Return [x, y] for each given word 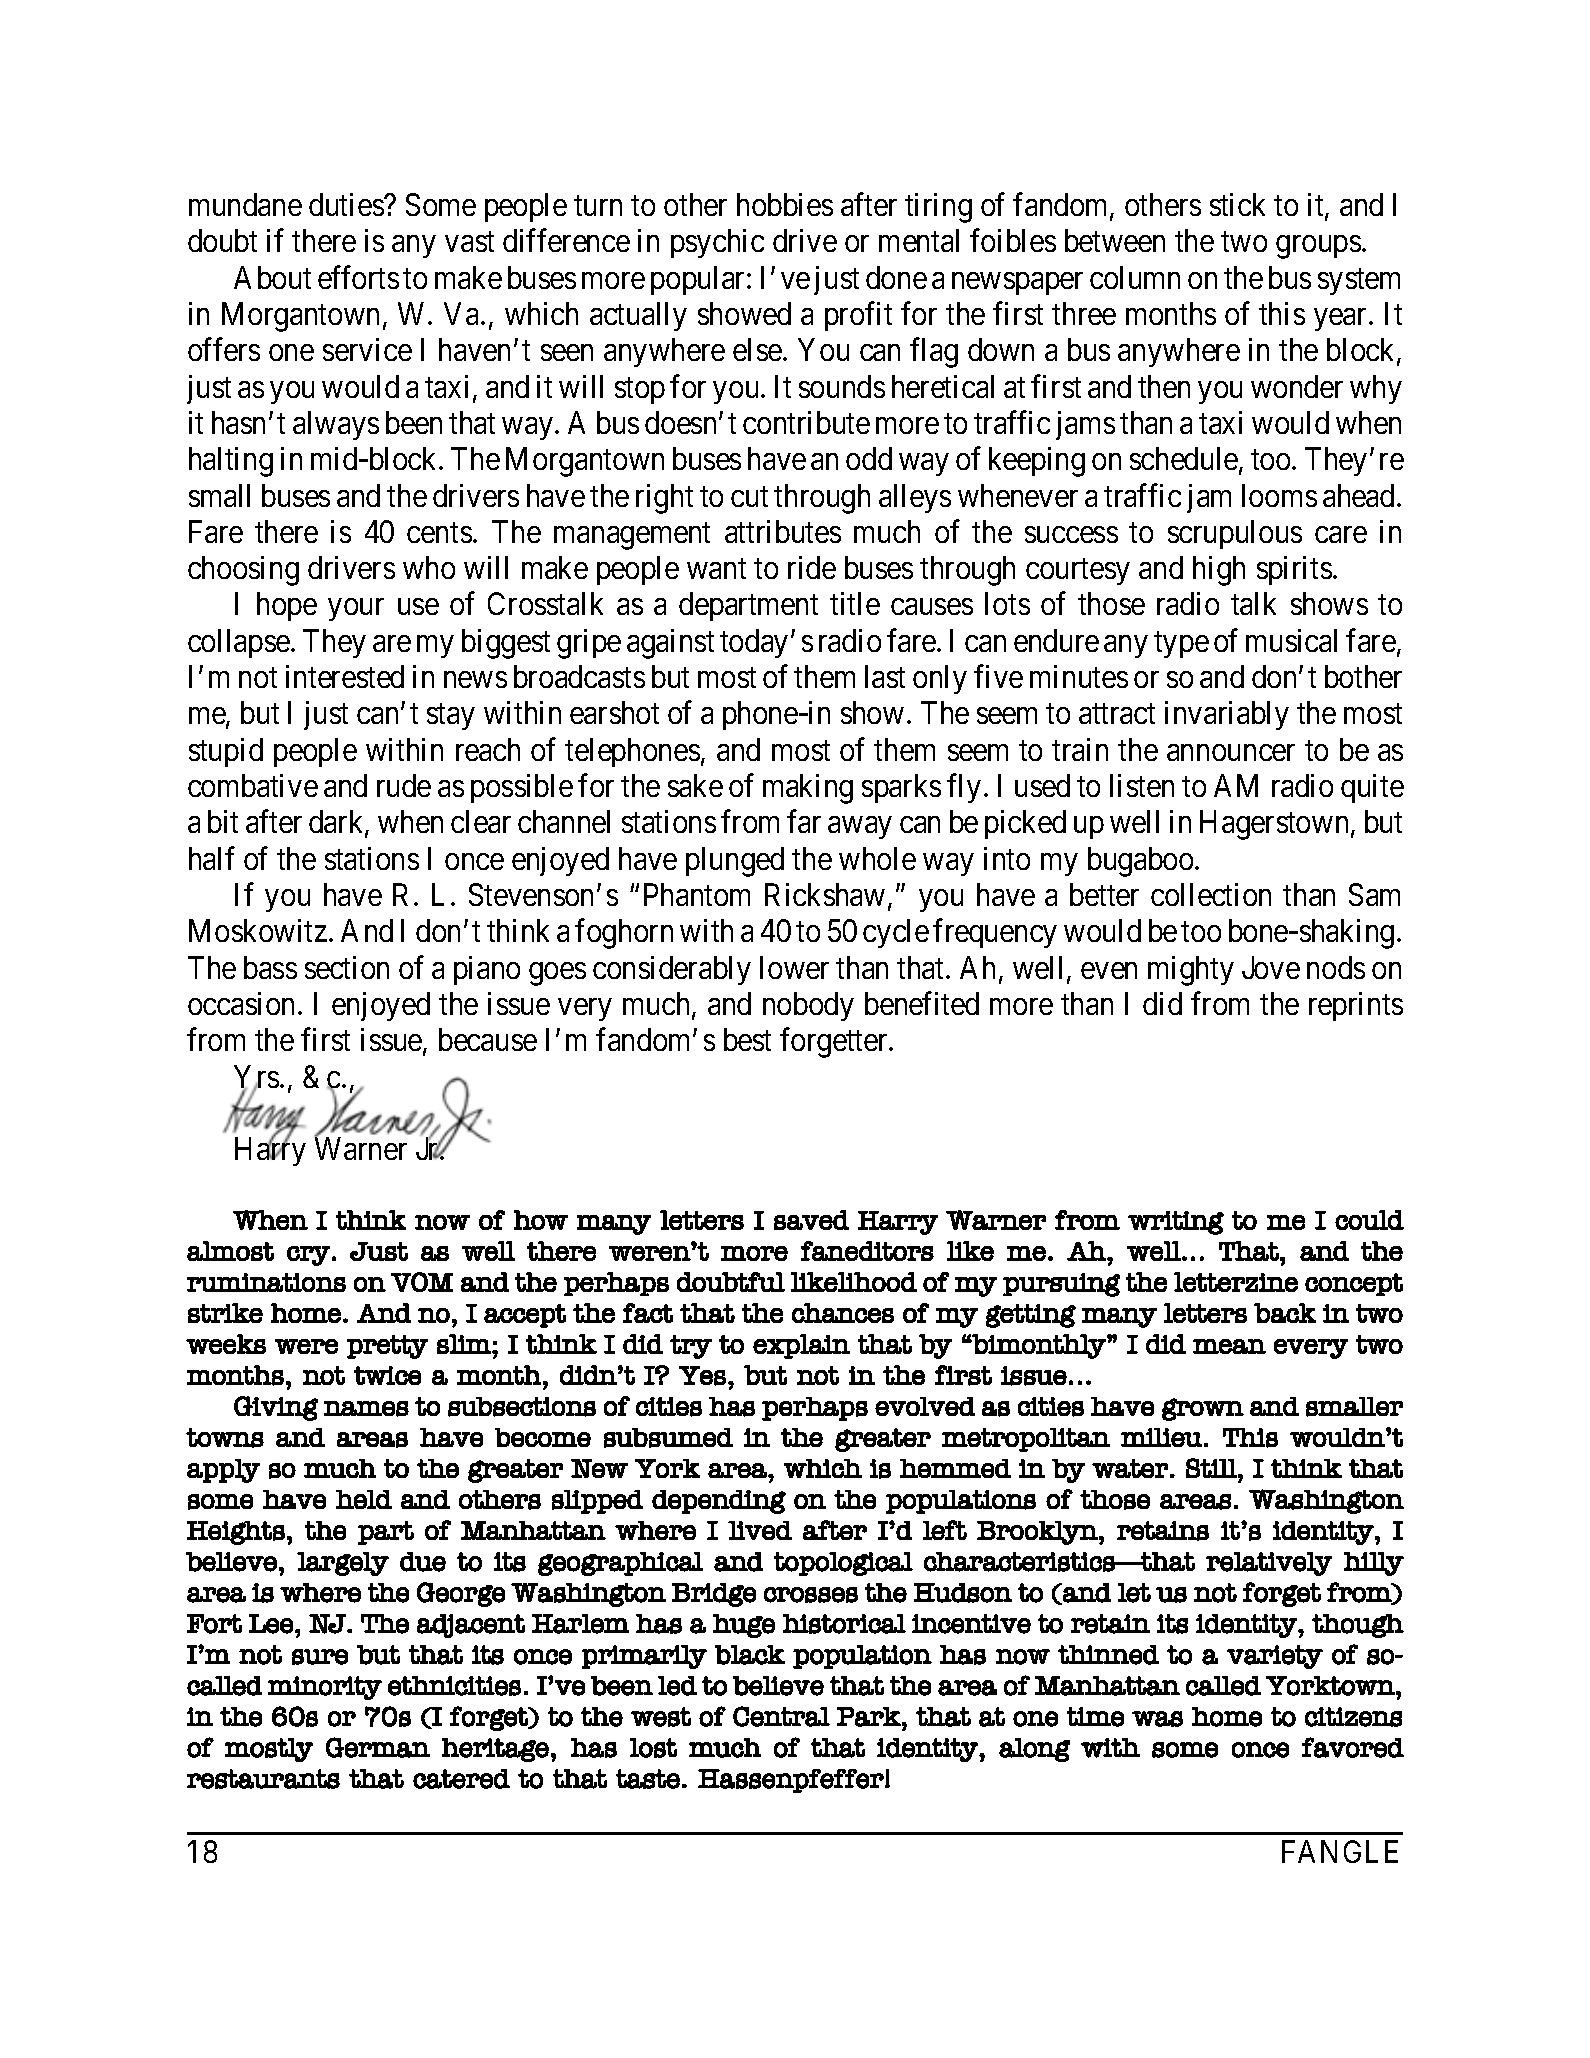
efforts [358, 277]
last [885, 676]
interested [345, 676]
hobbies [785, 204]
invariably [1227, 715]
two [1244, 242]
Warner [361, 1149]
